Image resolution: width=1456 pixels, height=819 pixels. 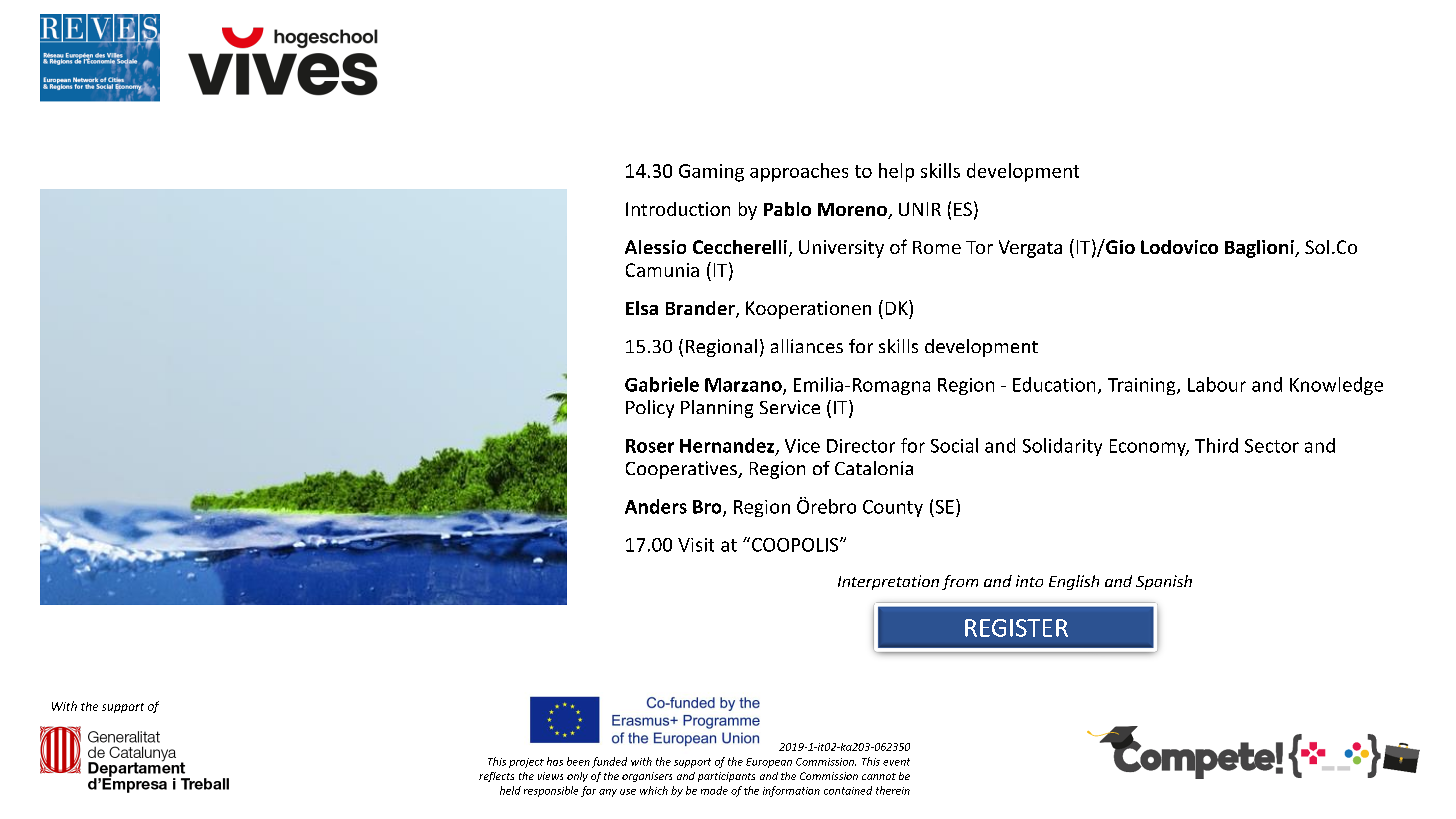 I want to click on Anders, so click(x=656, y=506).
